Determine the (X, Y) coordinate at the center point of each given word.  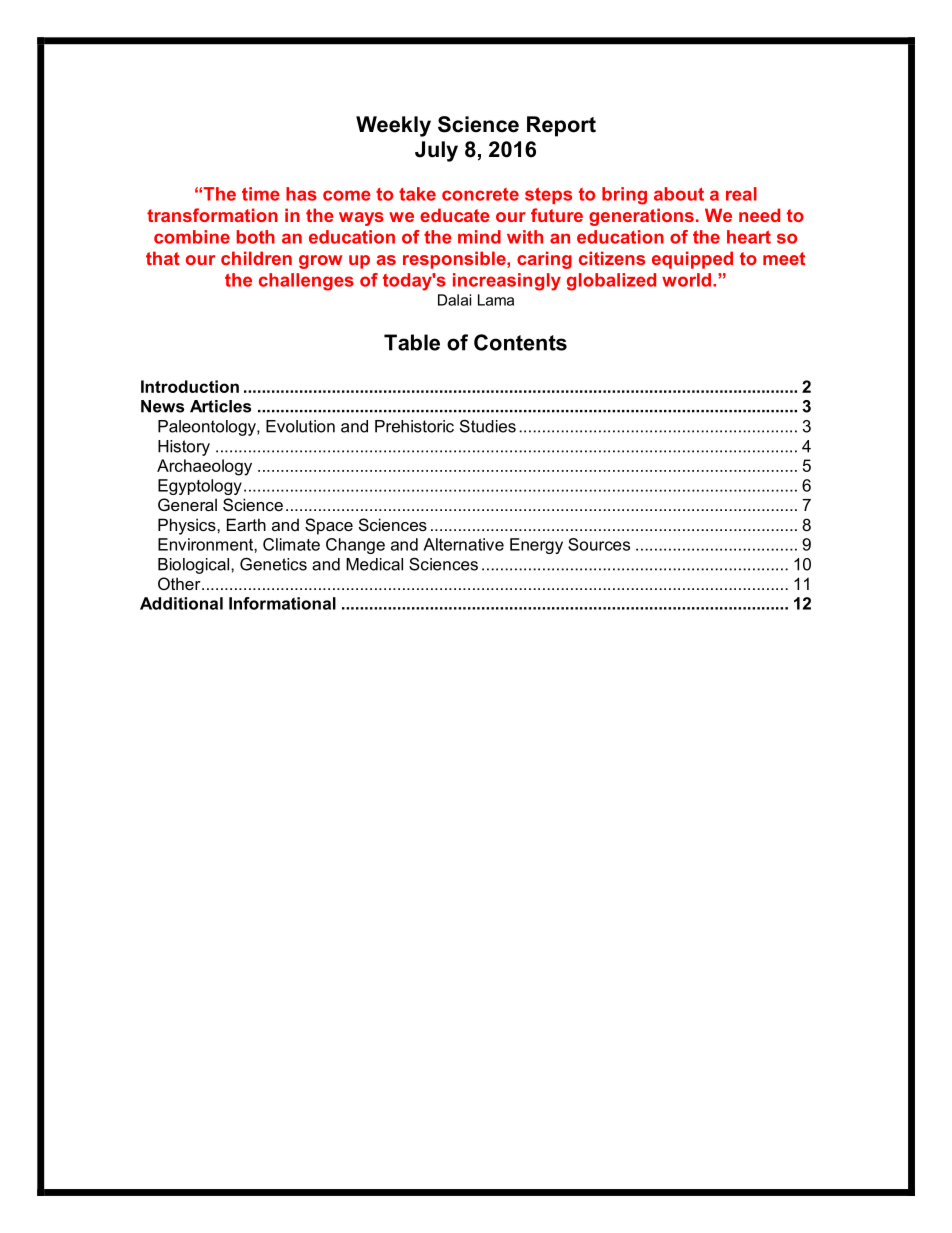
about (679, 194)
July (436, 151)
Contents (520, 342)
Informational (282, 603)
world (686, 280)
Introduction (190, 386)
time (261, 194)
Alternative (463, 544)
